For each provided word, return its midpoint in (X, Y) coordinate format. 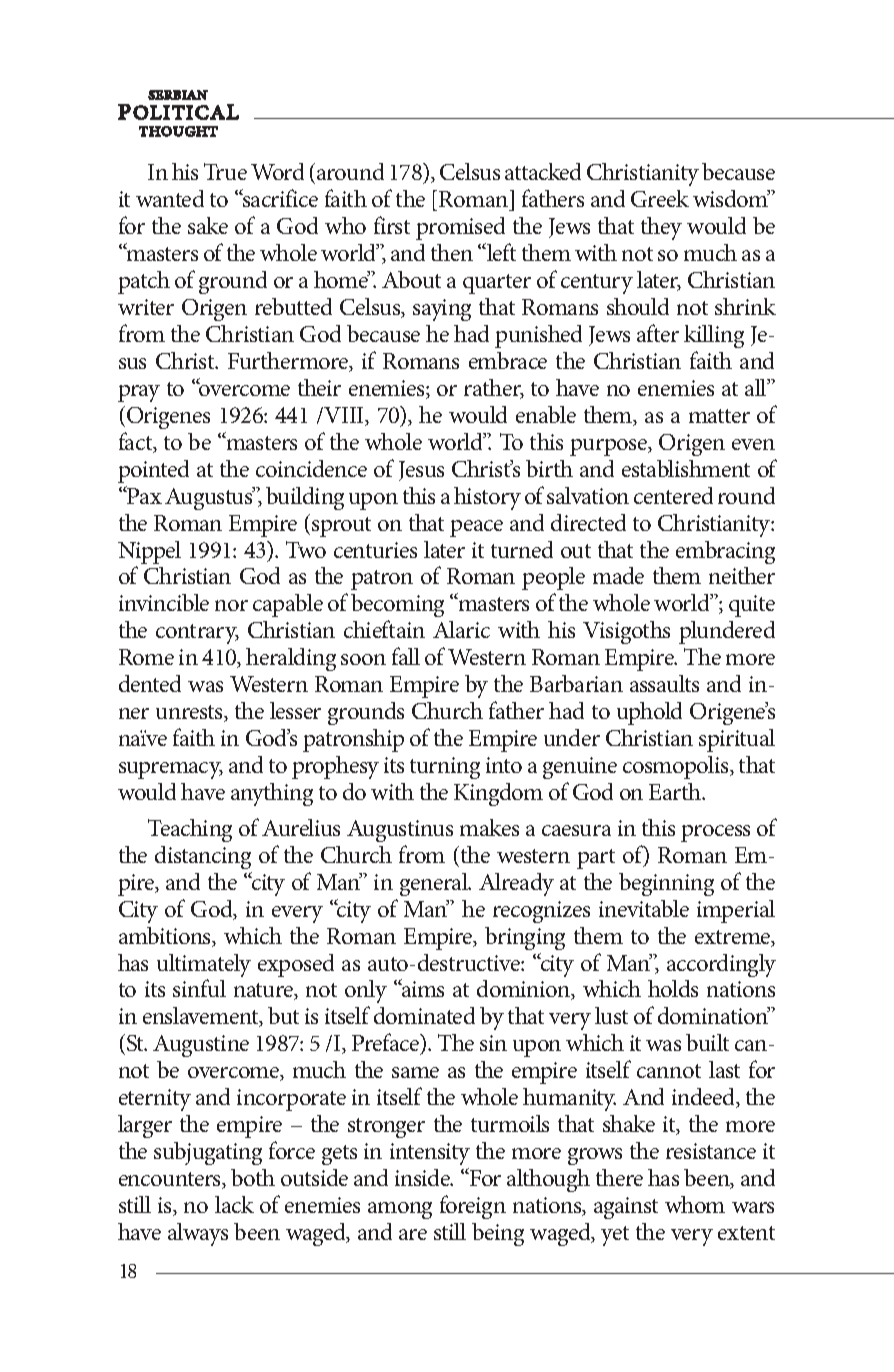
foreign (473, 1207)
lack (234, 1204)
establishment (686, 468)
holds (673, 988)
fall (406, 656)
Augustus (210, 498)
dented (150, 683)
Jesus (421, 471)
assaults (664, 683)
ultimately (204, 967)
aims (422, 988)
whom (695, 1204)
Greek (660, 198)
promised (460, 228)
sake (208, 225)
